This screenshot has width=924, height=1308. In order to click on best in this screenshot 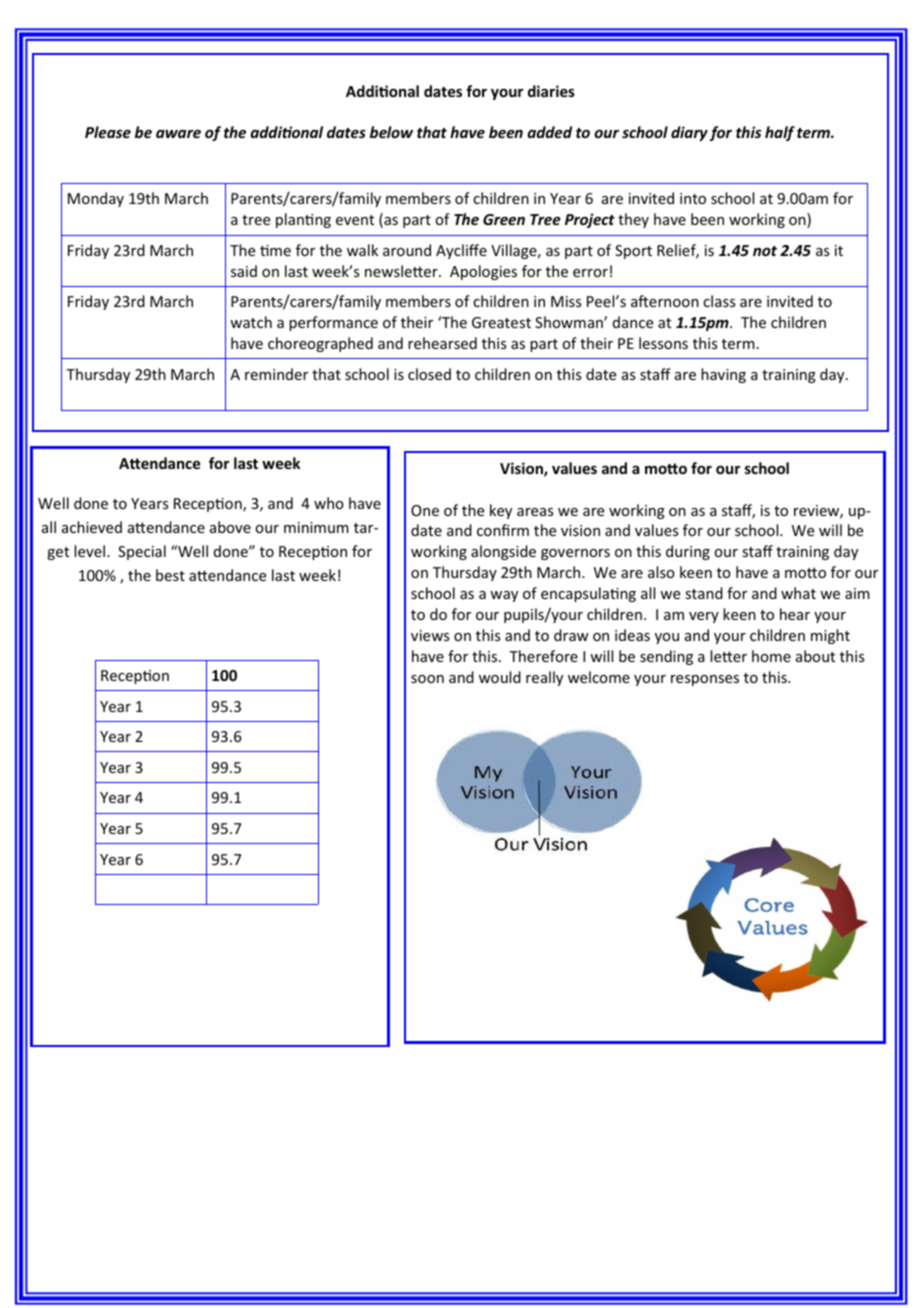, I will do `click(170, 575)`.
